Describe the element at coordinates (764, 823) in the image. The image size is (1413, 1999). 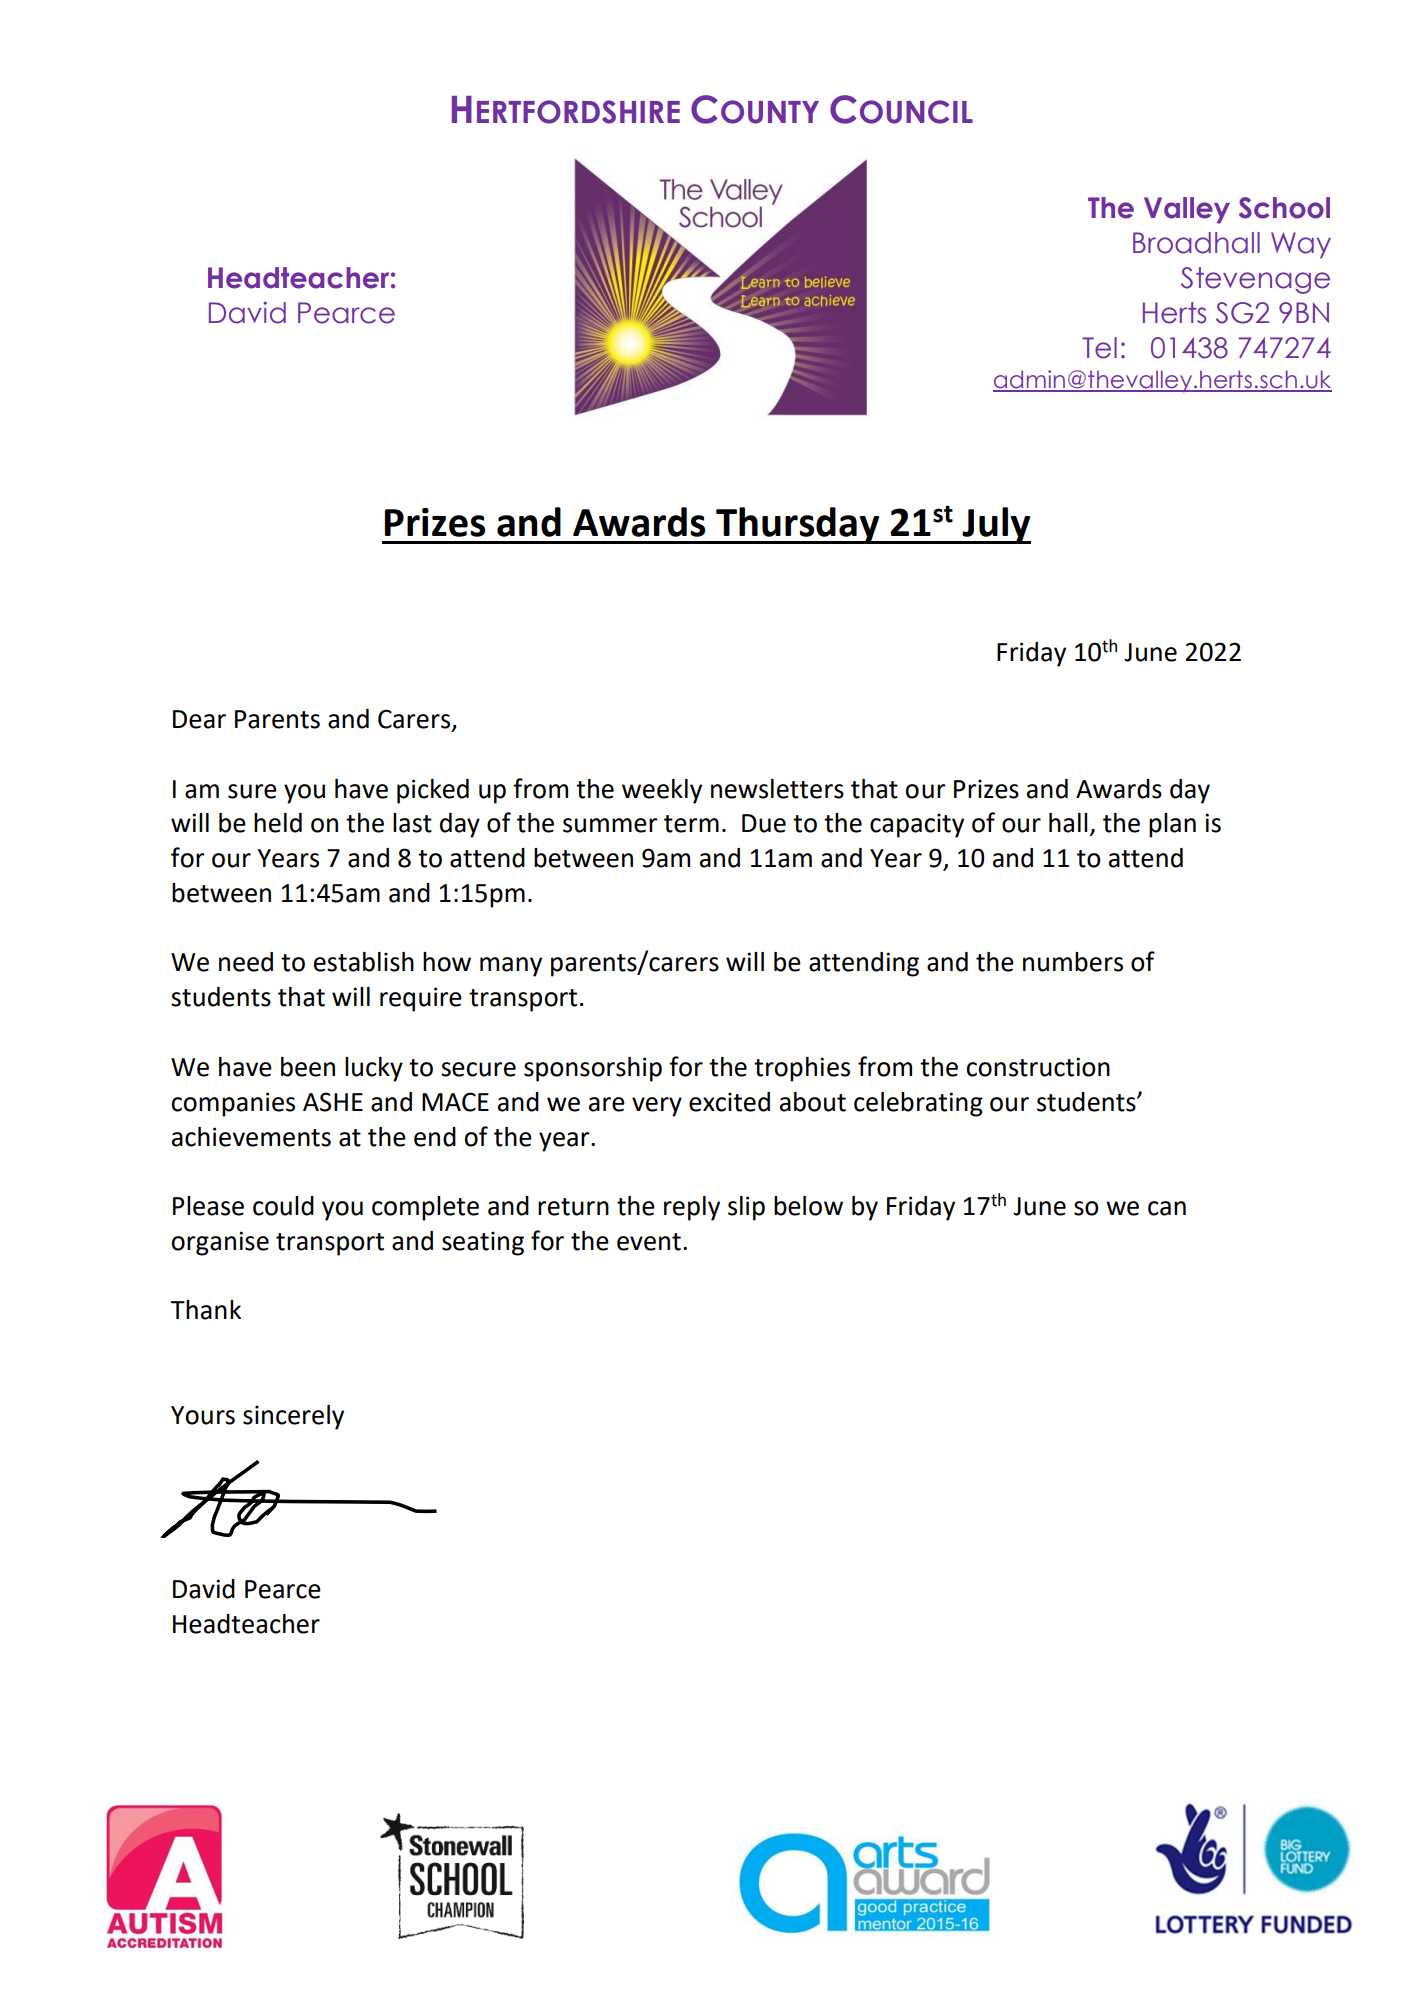
I see `Due` at that location.
